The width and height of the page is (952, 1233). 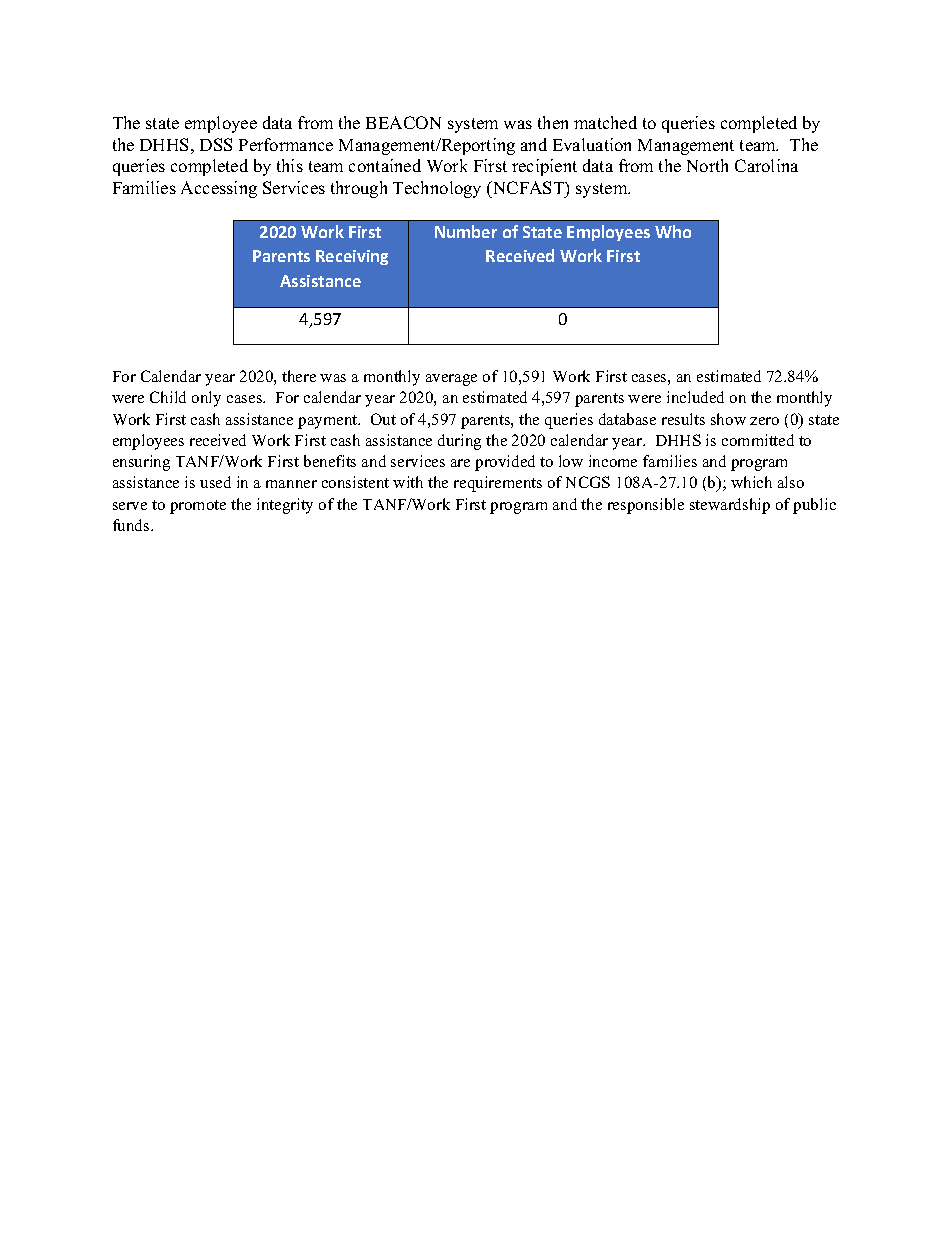 I want to click on there, so click(x=299, y=376).
